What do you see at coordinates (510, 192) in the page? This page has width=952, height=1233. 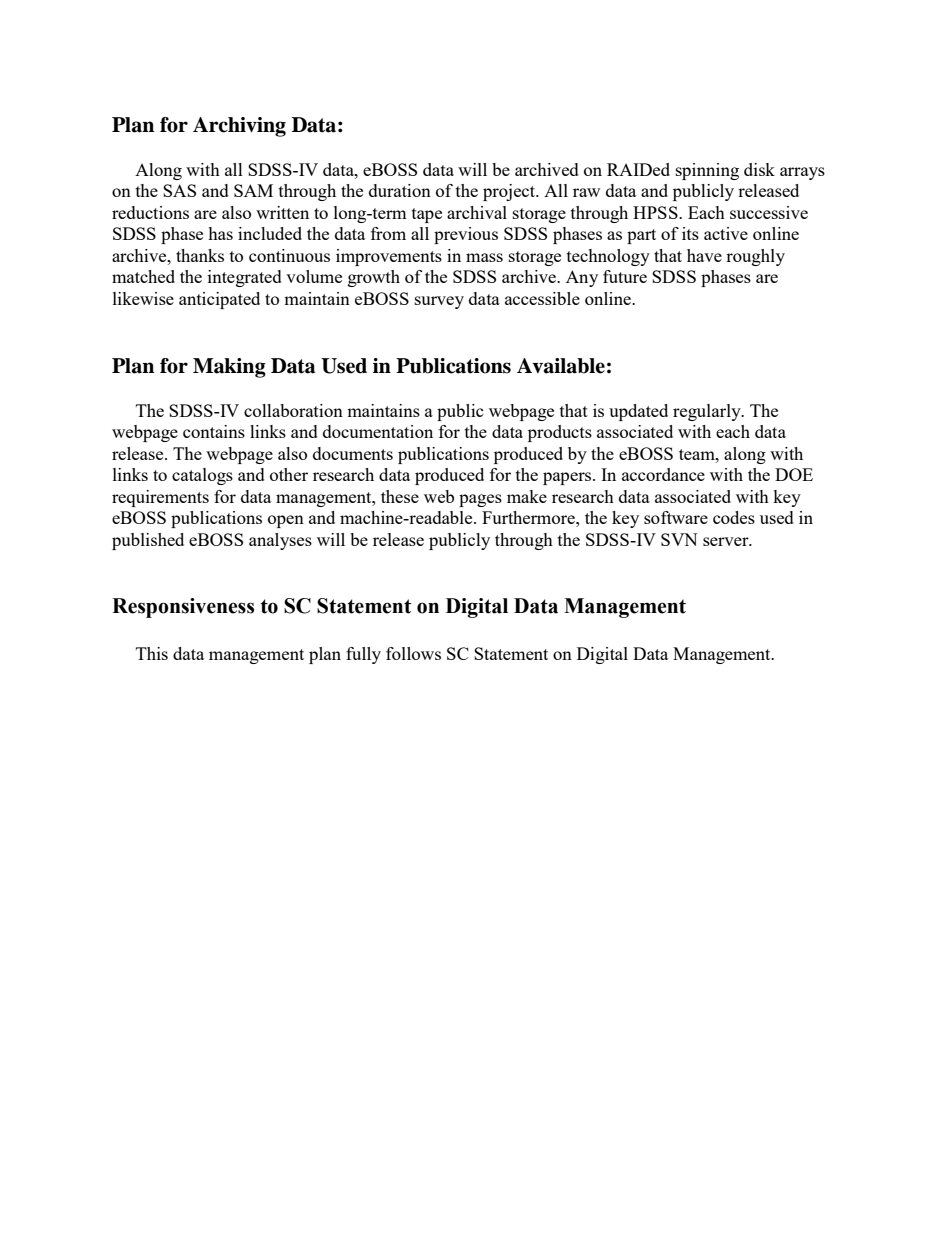 I see `project` at bounding box center [510, 192].
